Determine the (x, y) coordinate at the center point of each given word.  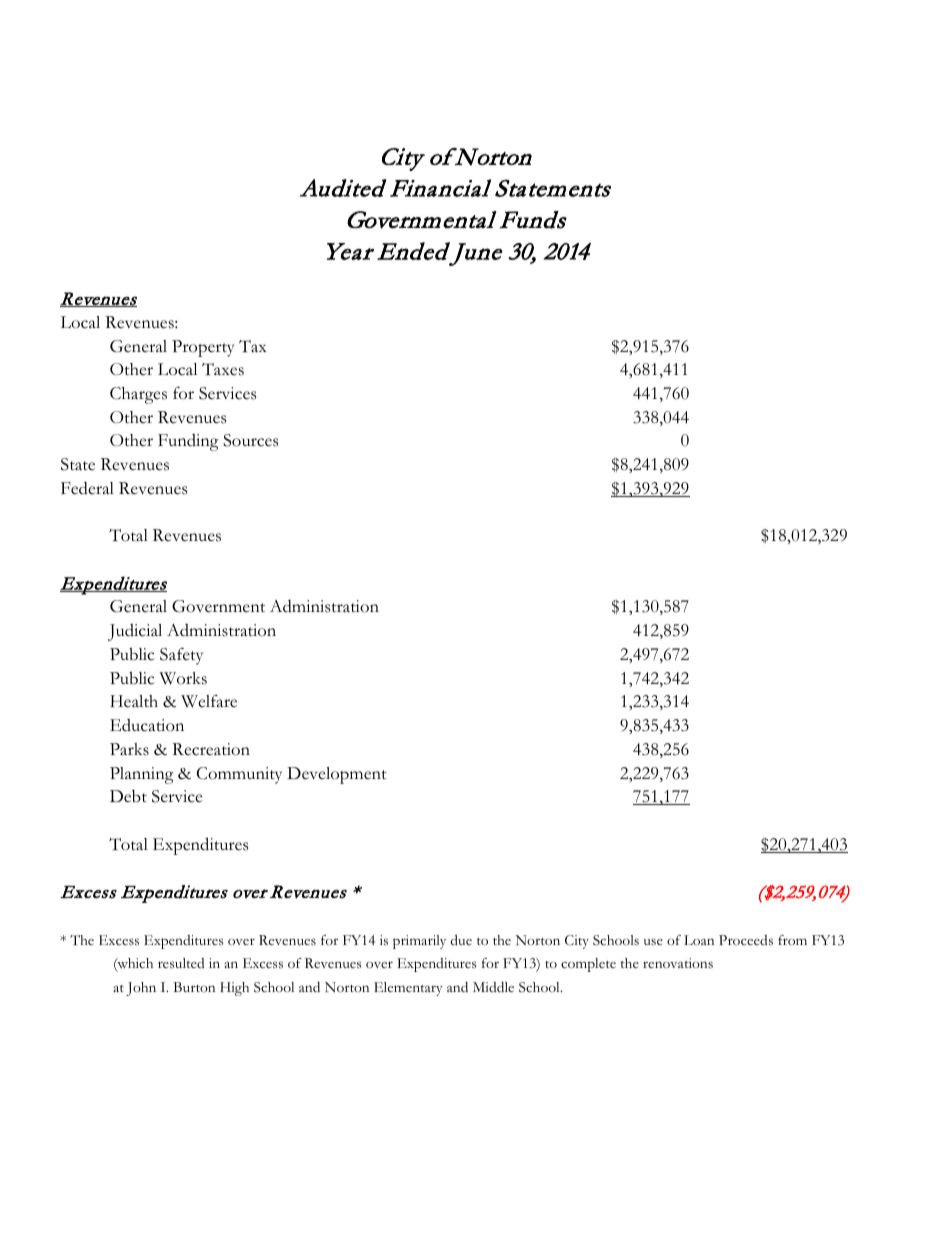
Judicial (135, 632)
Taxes (223, 369)
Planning (142, 775)
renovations (678, 963)
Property (203, 348)
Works (183, 678)
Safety (181, 656)
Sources (250, 440)
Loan (699, 940)
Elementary (408, 989)
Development (337, 775)
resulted (181, 963)
